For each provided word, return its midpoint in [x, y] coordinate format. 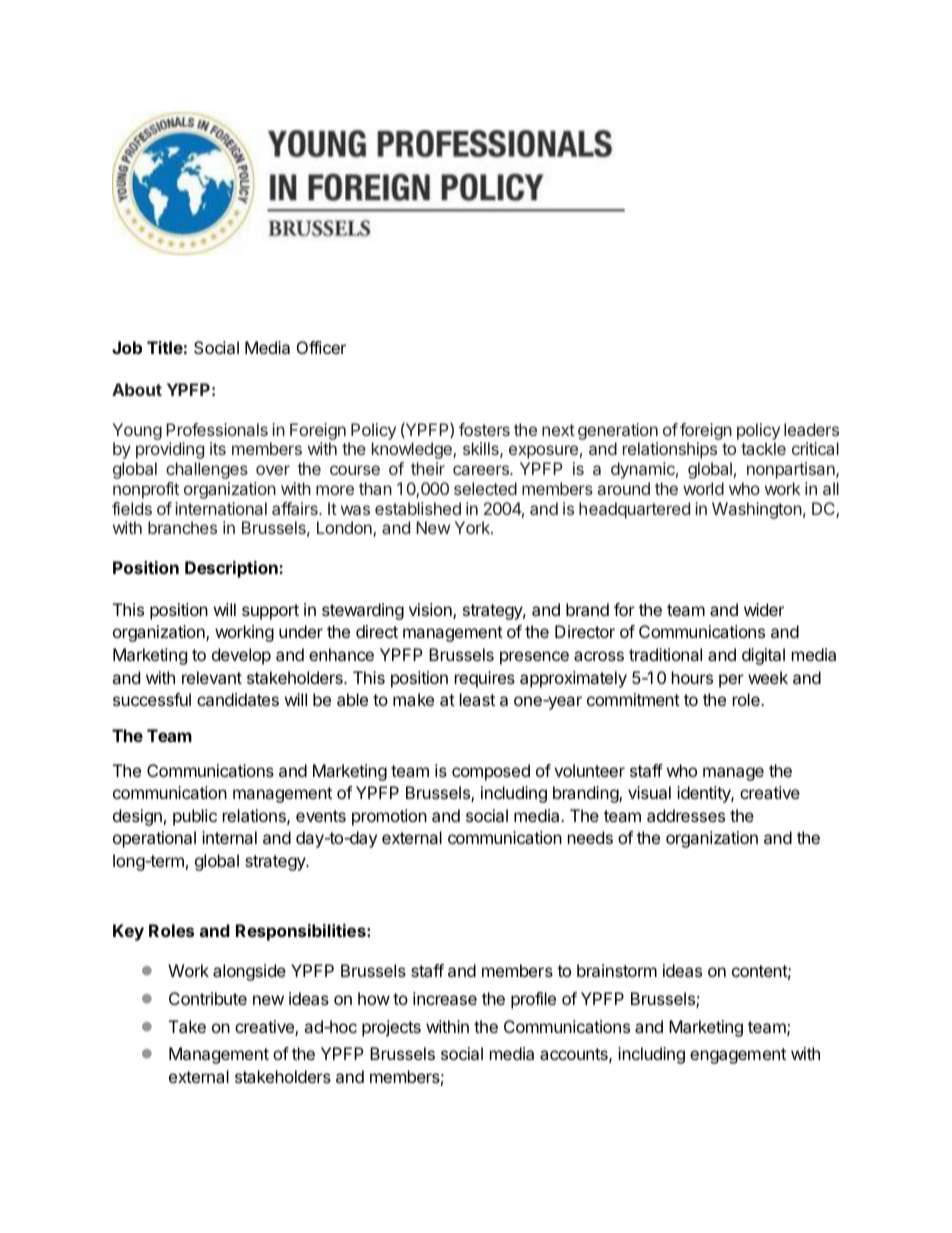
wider [764, 609]
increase [445, 998]
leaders [811, 429]
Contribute [208, 998]
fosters [484, 429]
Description [232, 569]
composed [491, 772]
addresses [686, 815]
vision [431, 611]
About [137, 389]
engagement [738, 1056]
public [195, 817]
